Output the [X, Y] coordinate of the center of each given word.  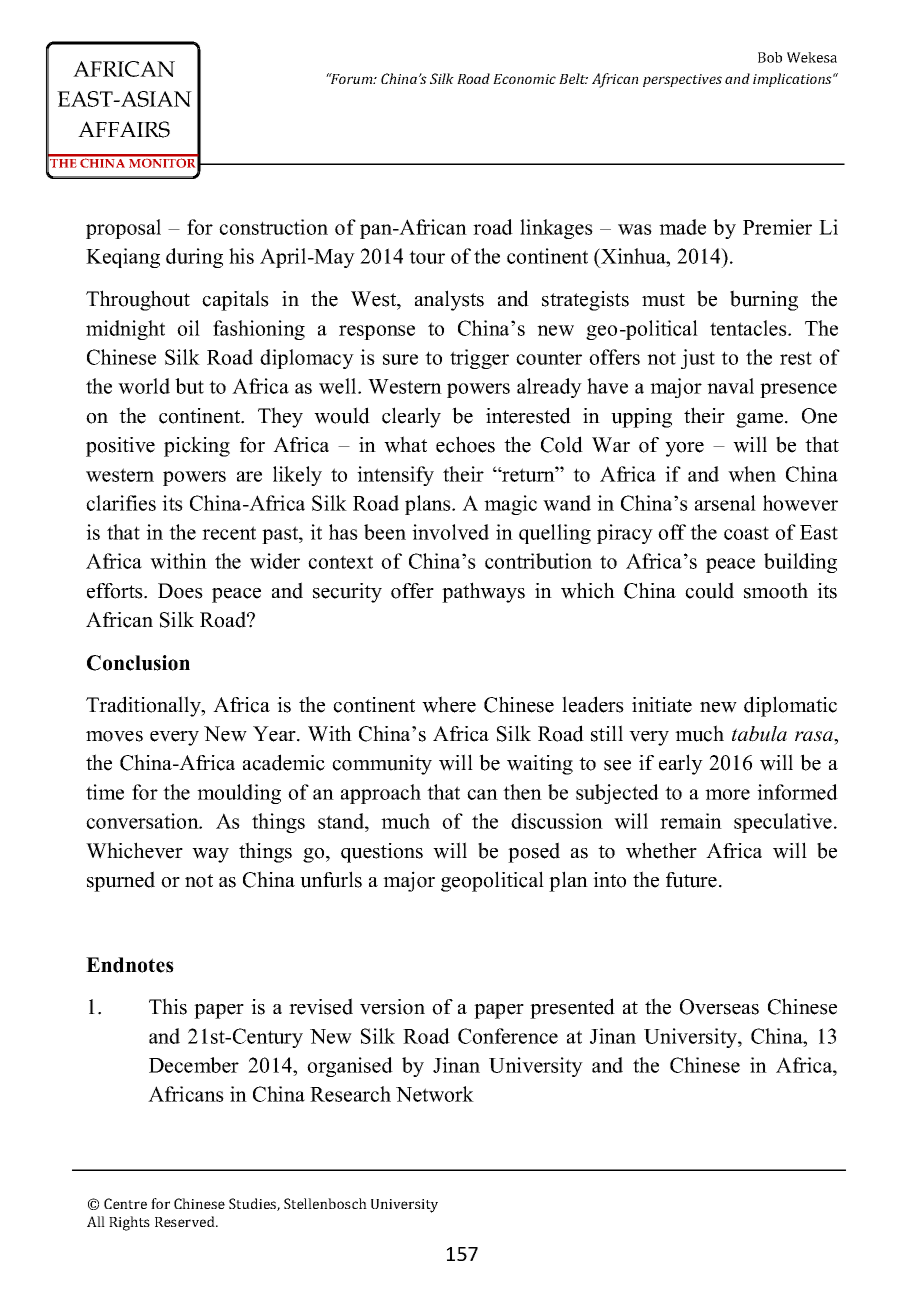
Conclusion [138, 663]
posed [534, 852]
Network [435, 1094]
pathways [483, 592]
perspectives [682, 80]
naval [730, 386]
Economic [524, 79]
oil [188, 328]
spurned [121, 881]
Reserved [186, 1221]
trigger [479, 359]
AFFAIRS [124, 129]
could [709, 590]
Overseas [719, 1007]
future [691, 880]
